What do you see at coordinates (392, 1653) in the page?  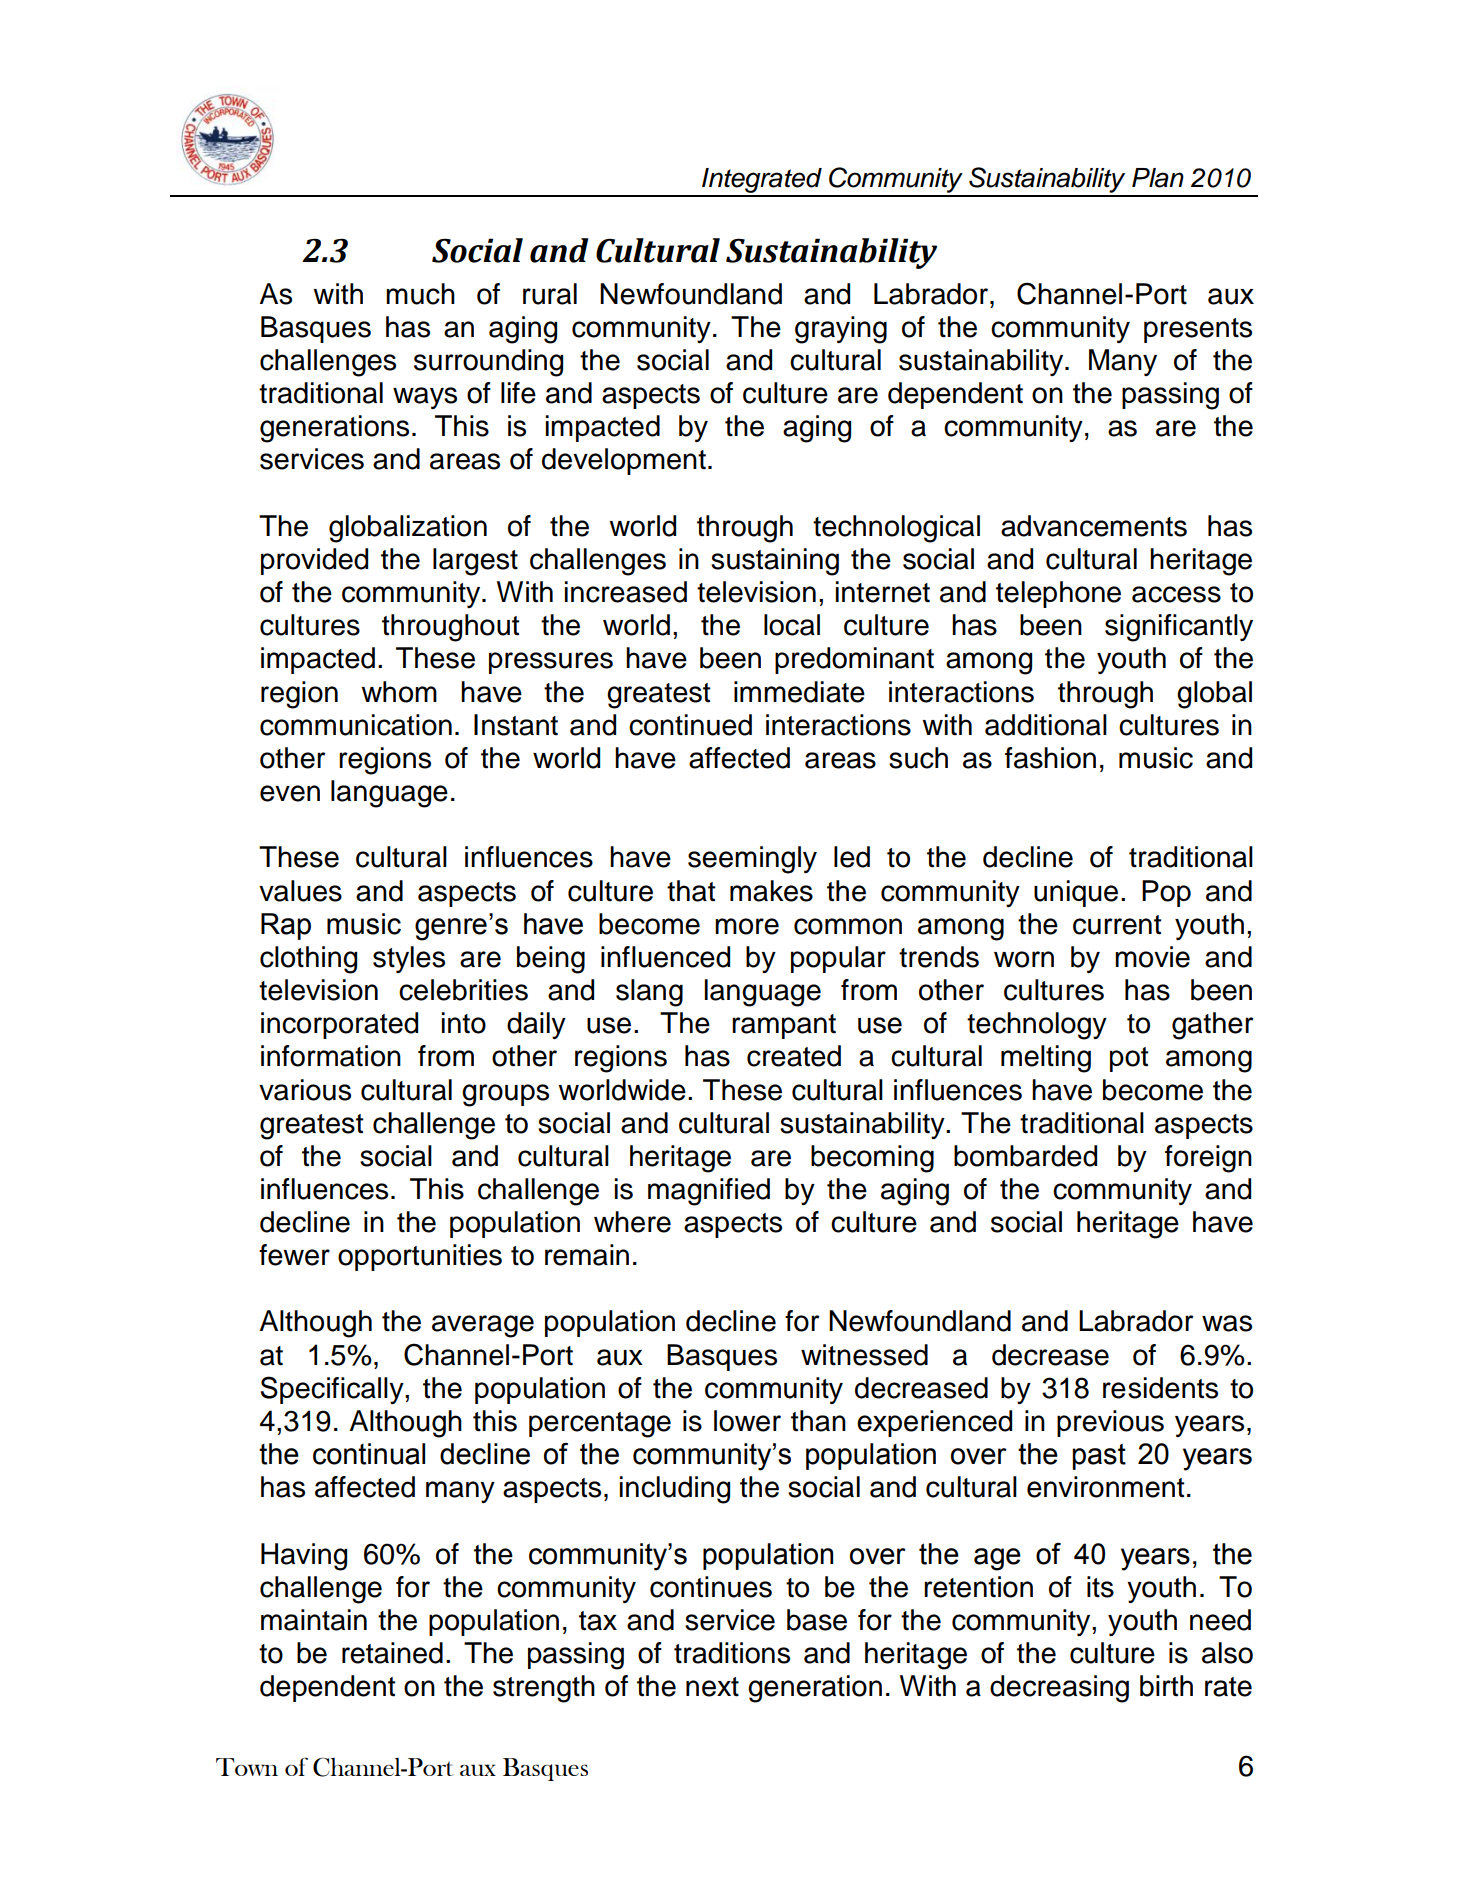 I see `retained` at bounding box center [392, 1653].
